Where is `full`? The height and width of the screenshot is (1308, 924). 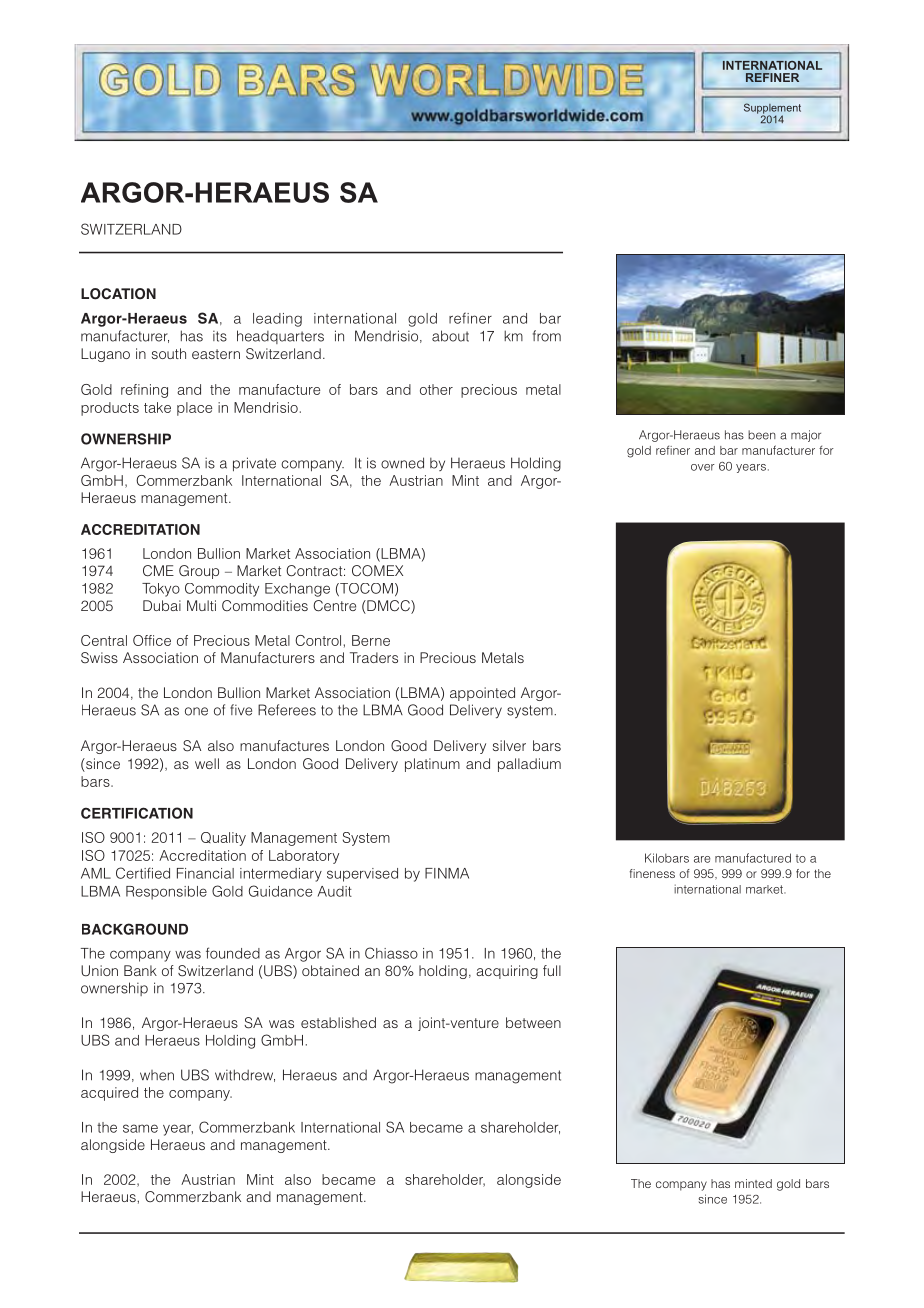 full is located at coordinates (552, 970).
